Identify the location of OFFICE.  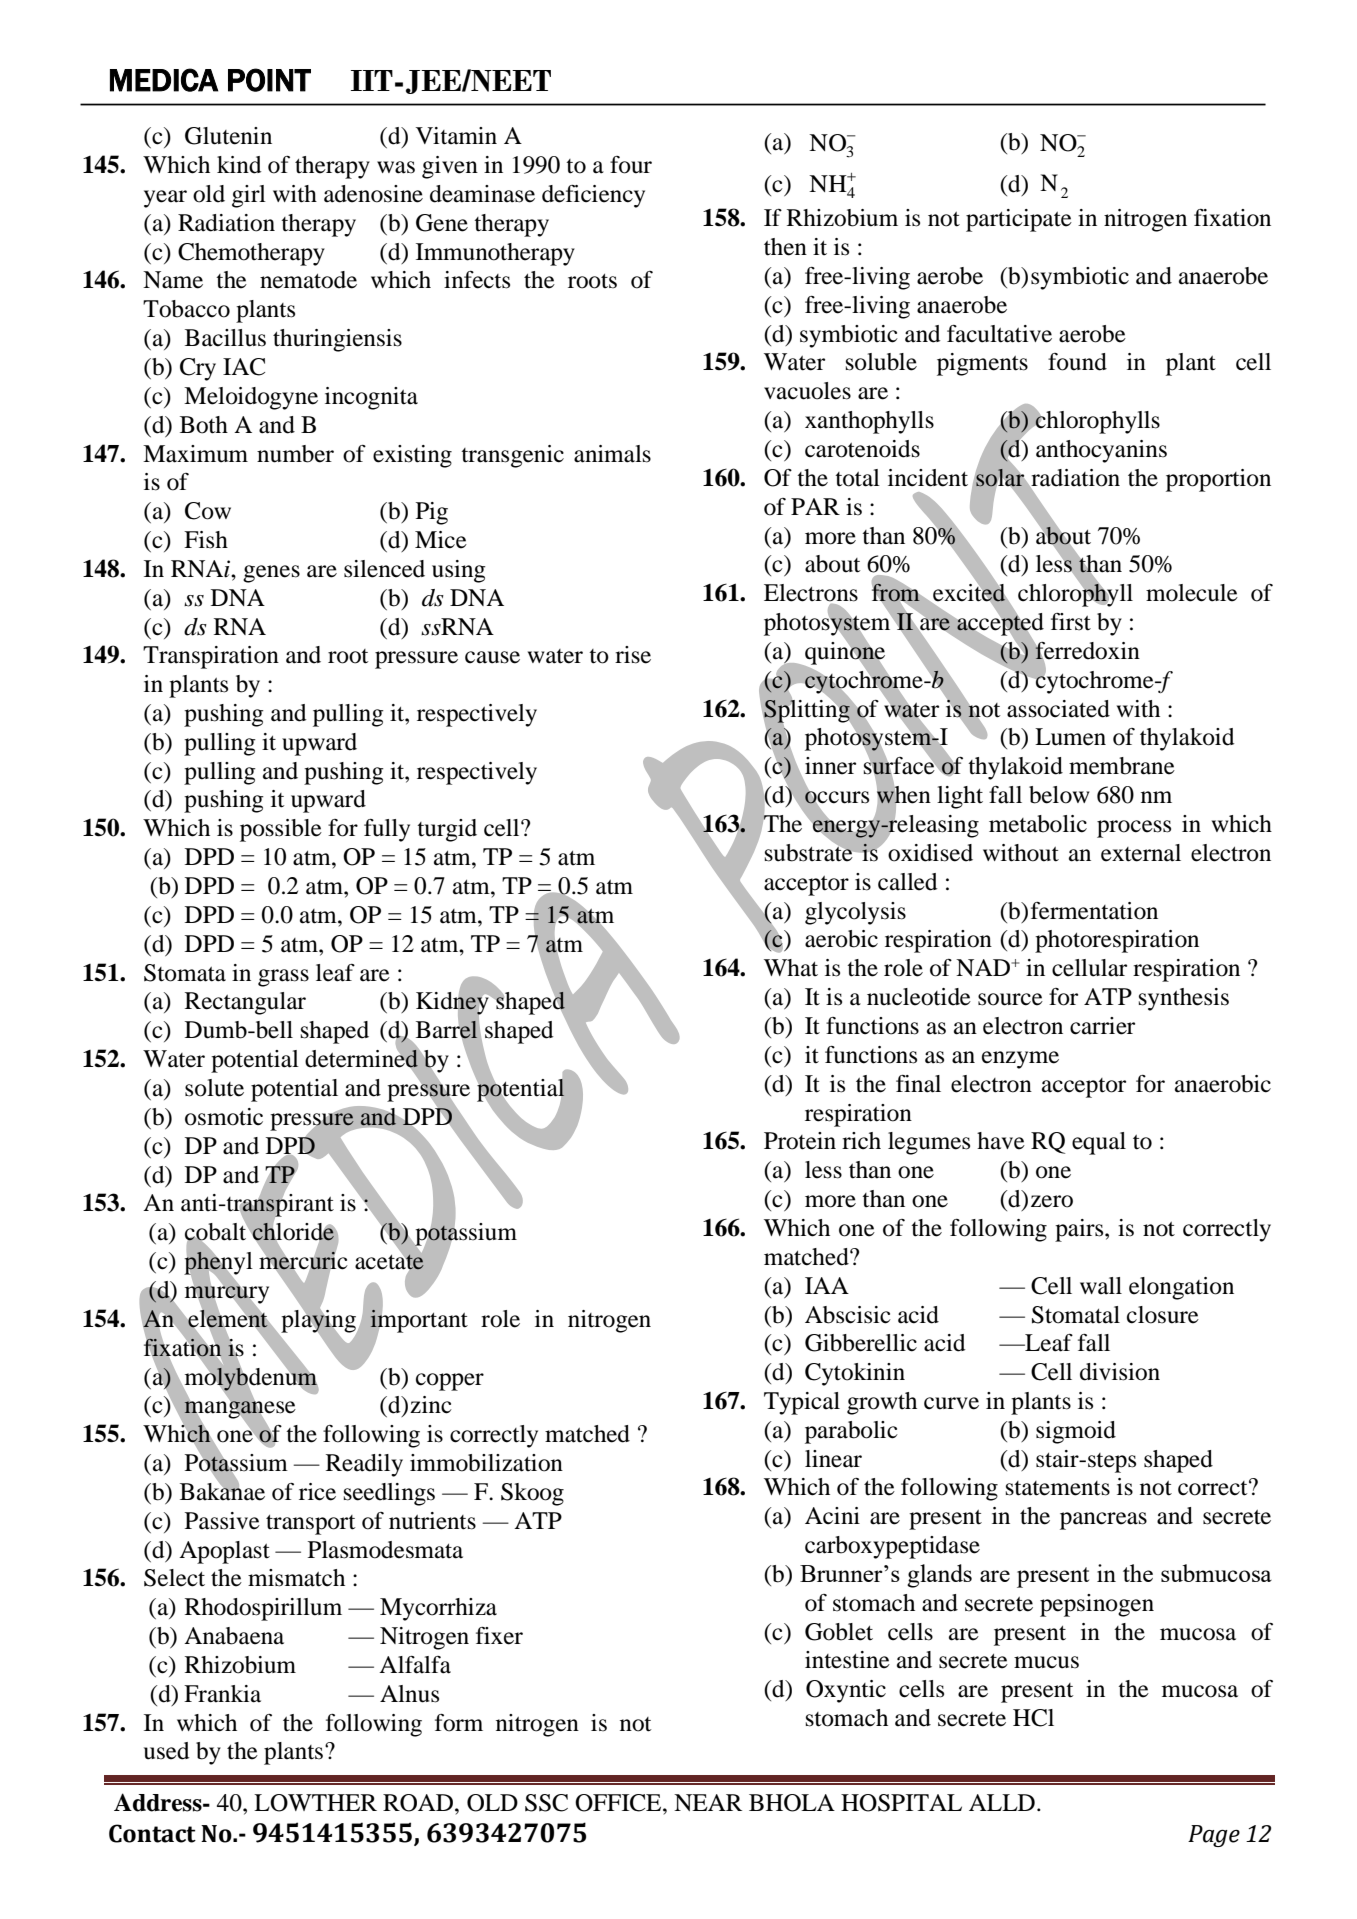
(619, 1803).
